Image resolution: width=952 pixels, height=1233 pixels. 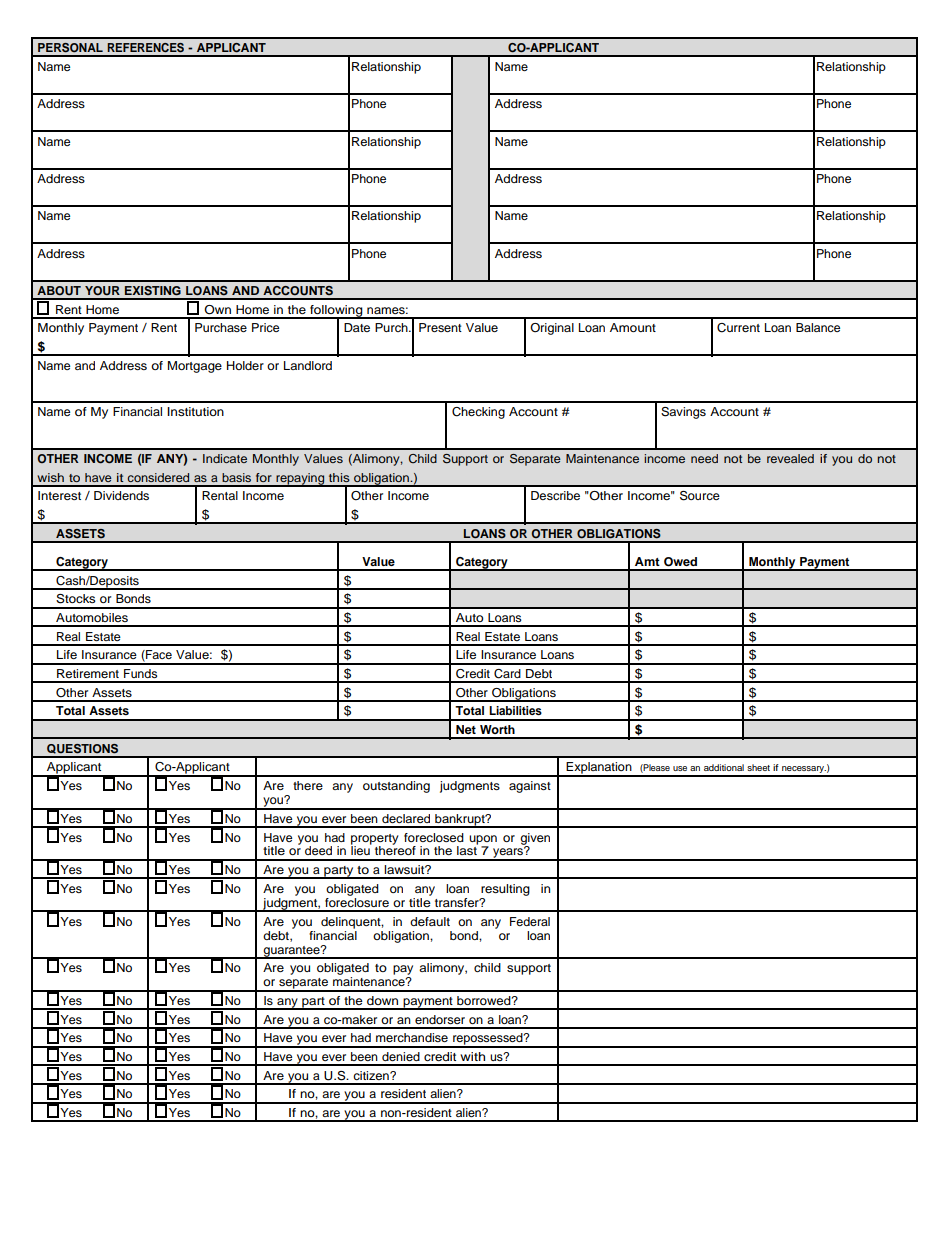 What do you see at coordinates (434, 837) in the screenshot?
I see `foreclosed` at bounding box center [434, 837].
